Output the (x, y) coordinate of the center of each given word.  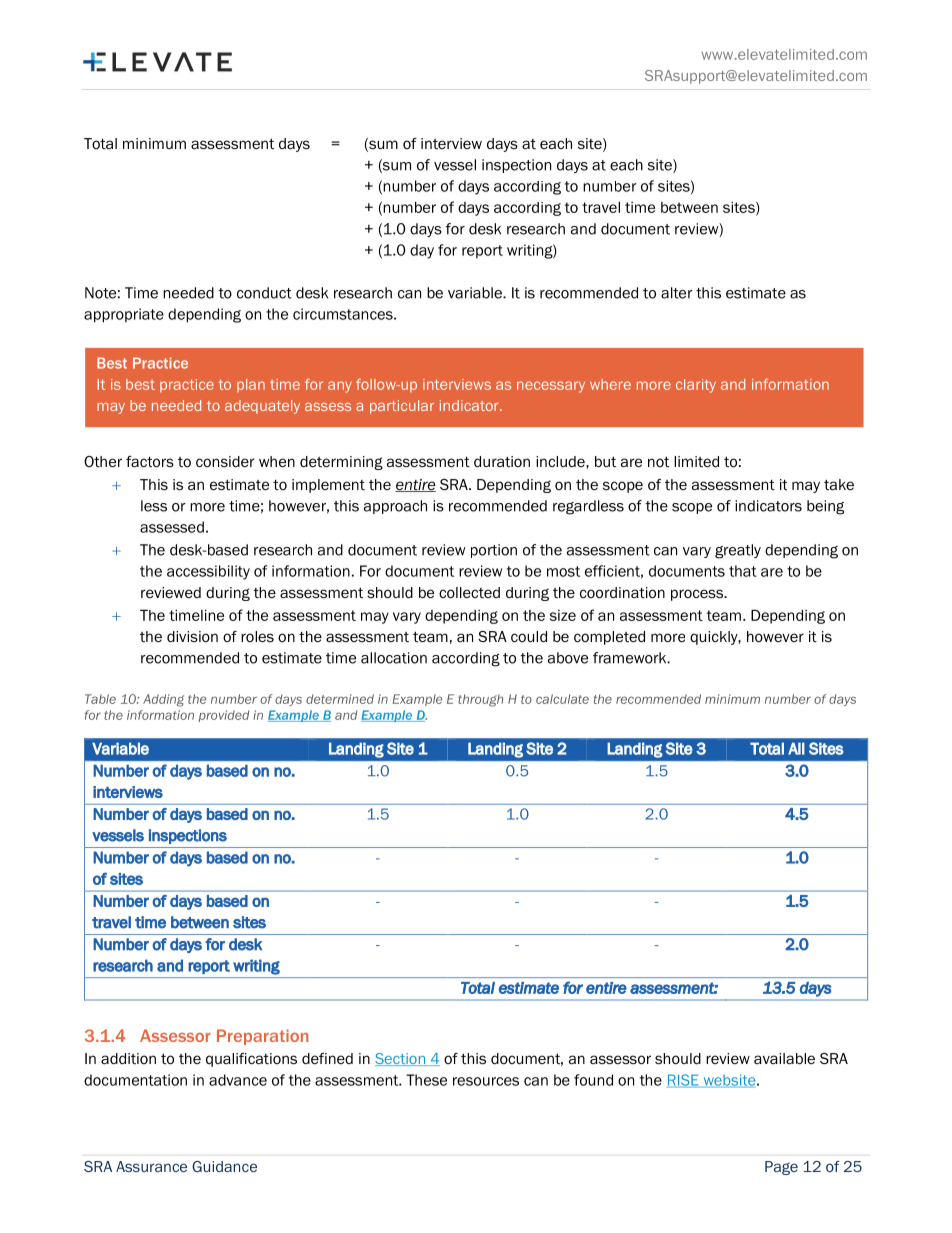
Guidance (224, 1166)
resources (486, 1081)
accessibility (208, 572)
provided (223, 716)
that (743, 571)
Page (781, 1168)
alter (677, 293)
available (784, 1058)
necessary (551, 387)
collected (469, 593)
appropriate (124, 315)
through (480, 700)
